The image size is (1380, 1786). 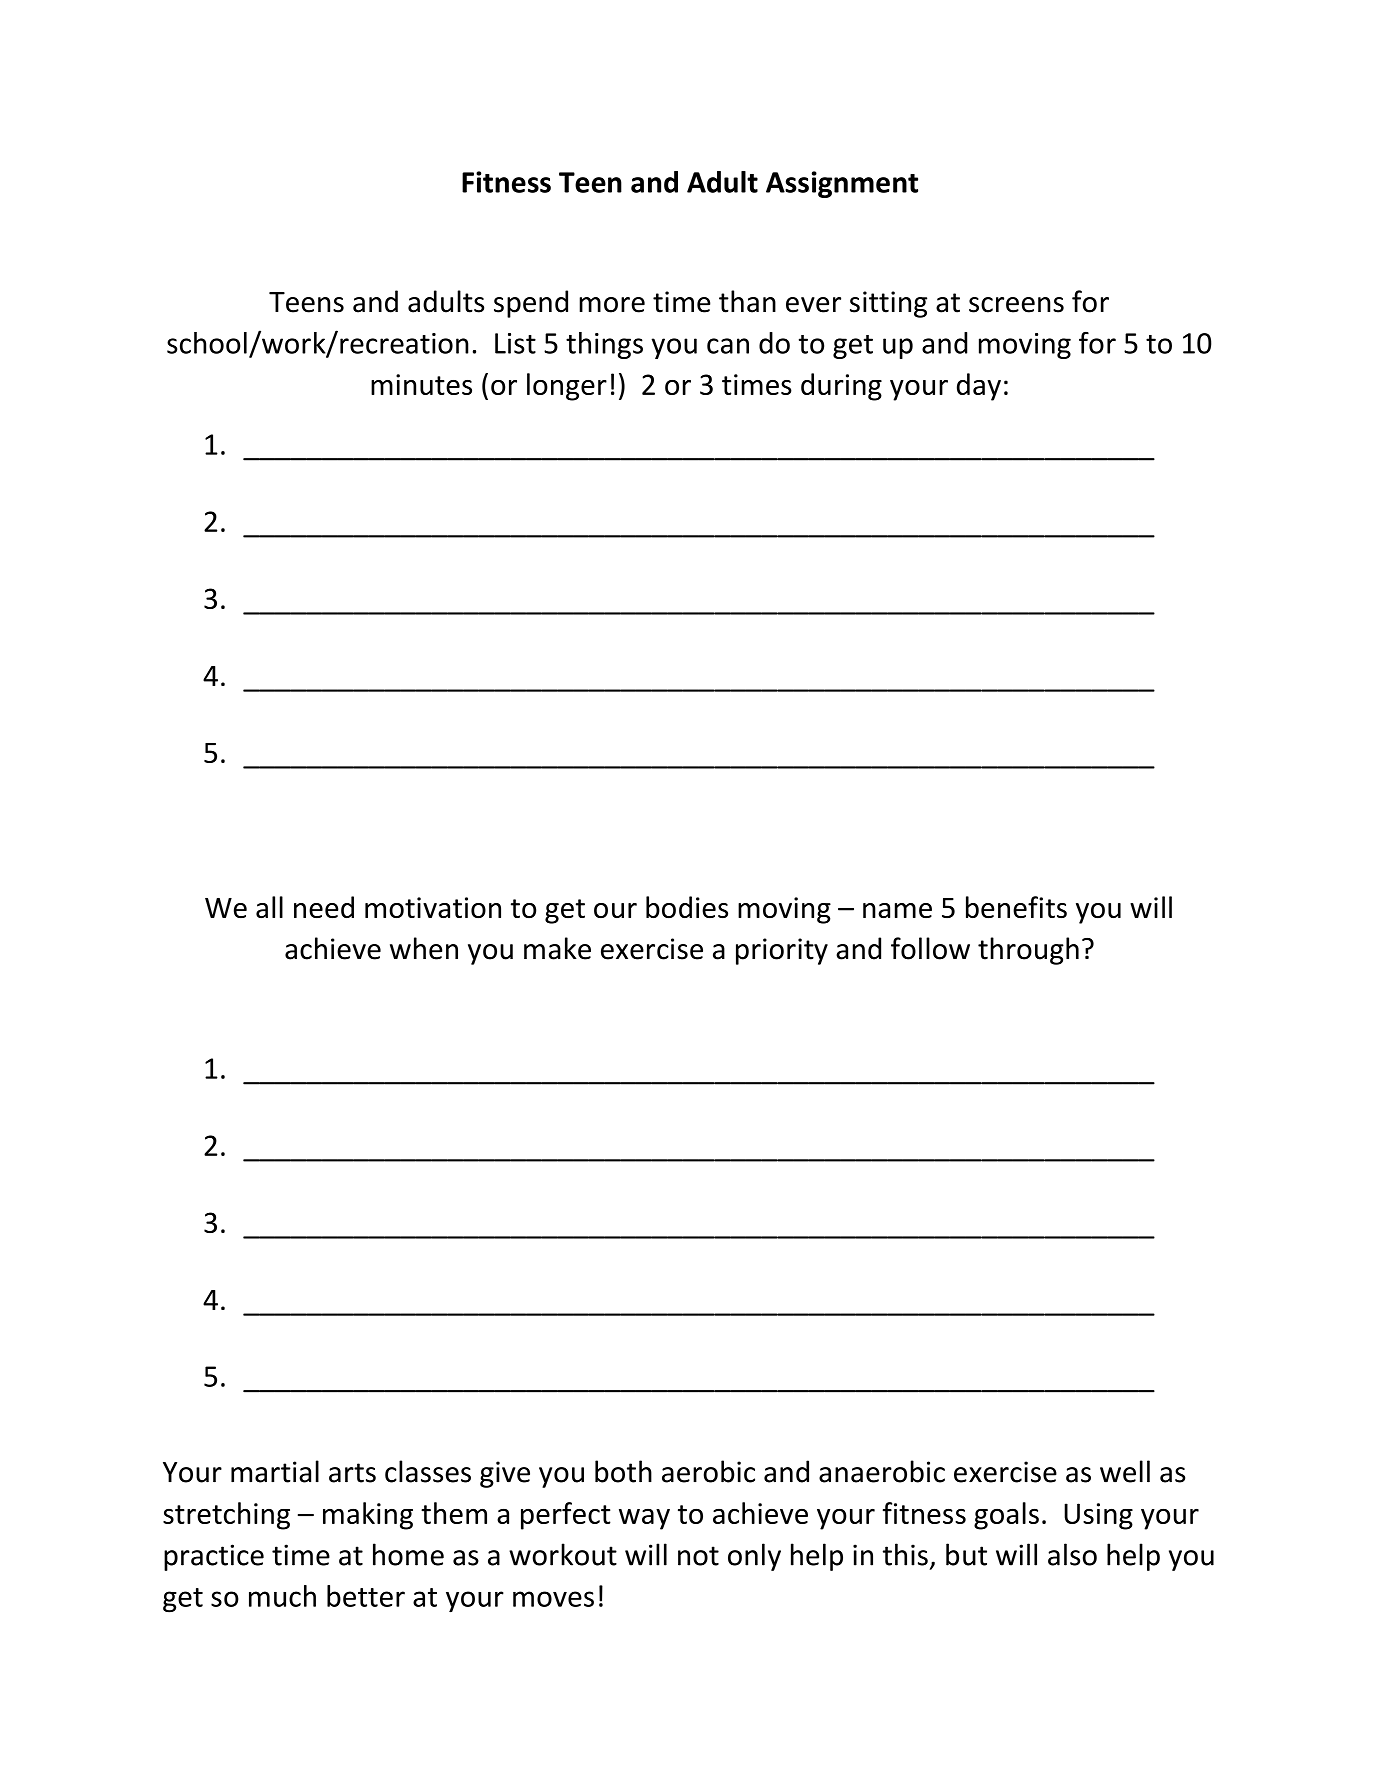 I want to click on much, so click(x=282, y=1596).
